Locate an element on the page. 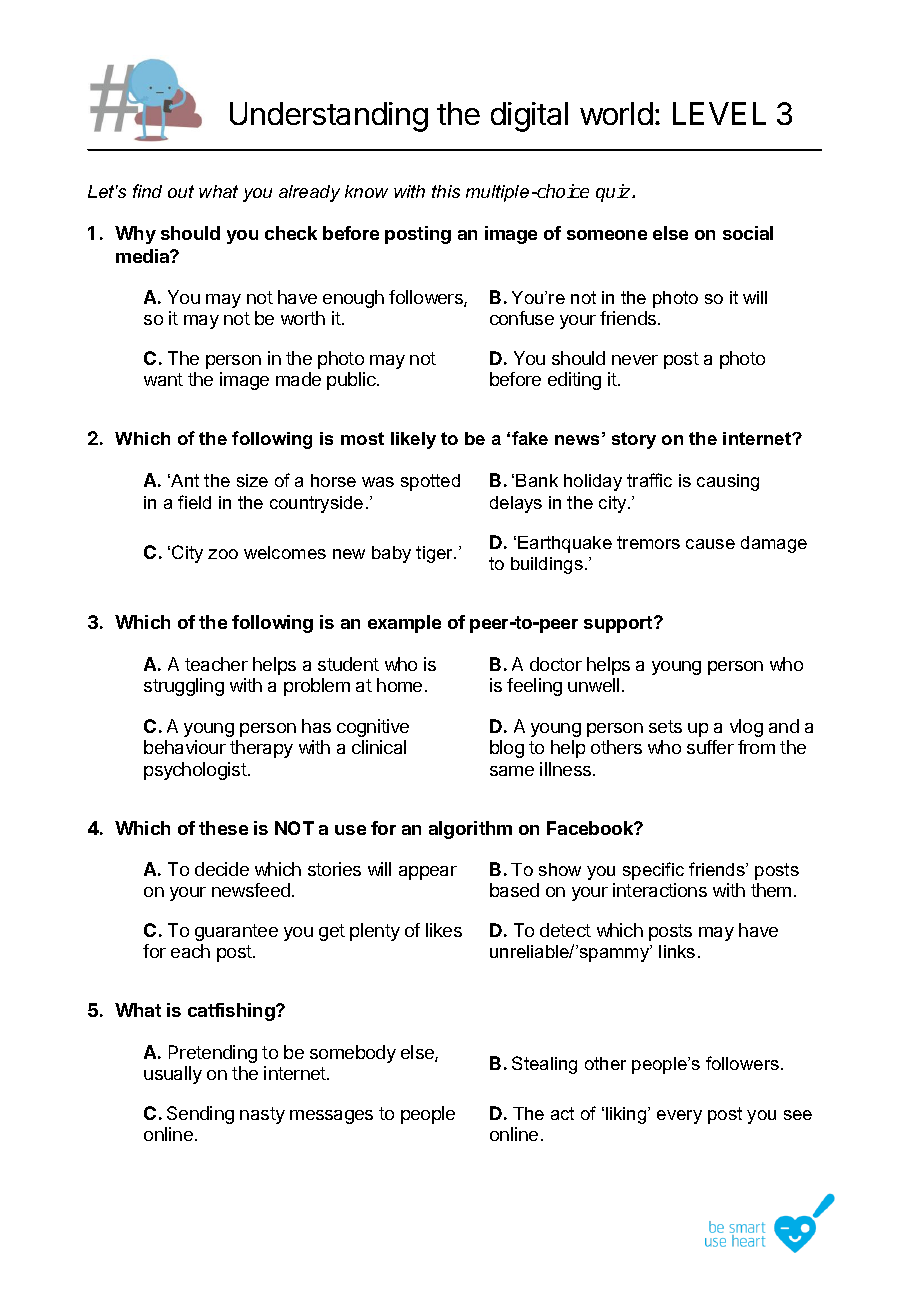 This page has height=1308, width=924. every is located at coordinates (679, 1117).
